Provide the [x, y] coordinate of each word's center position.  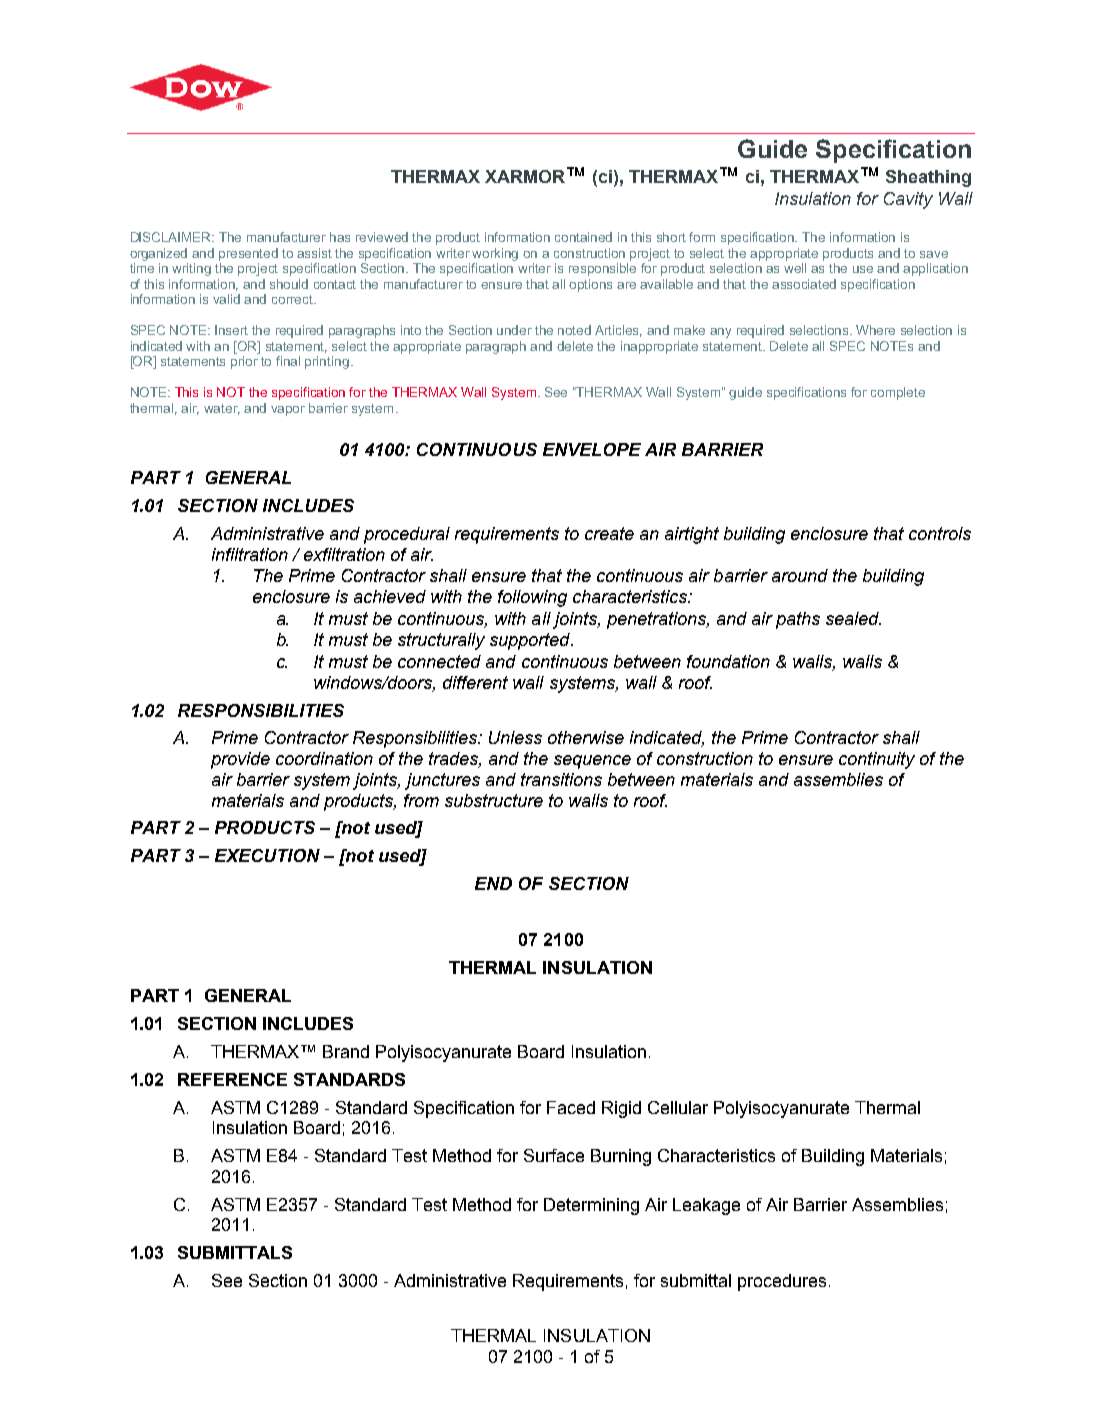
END [493, 883]
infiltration [250, 554]
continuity [877, 760]
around [800, 575]
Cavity [908, 200]
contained [583, 237]
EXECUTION [267, 855]
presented [248, 254]
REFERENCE [232, 1079]
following [532, 598]
